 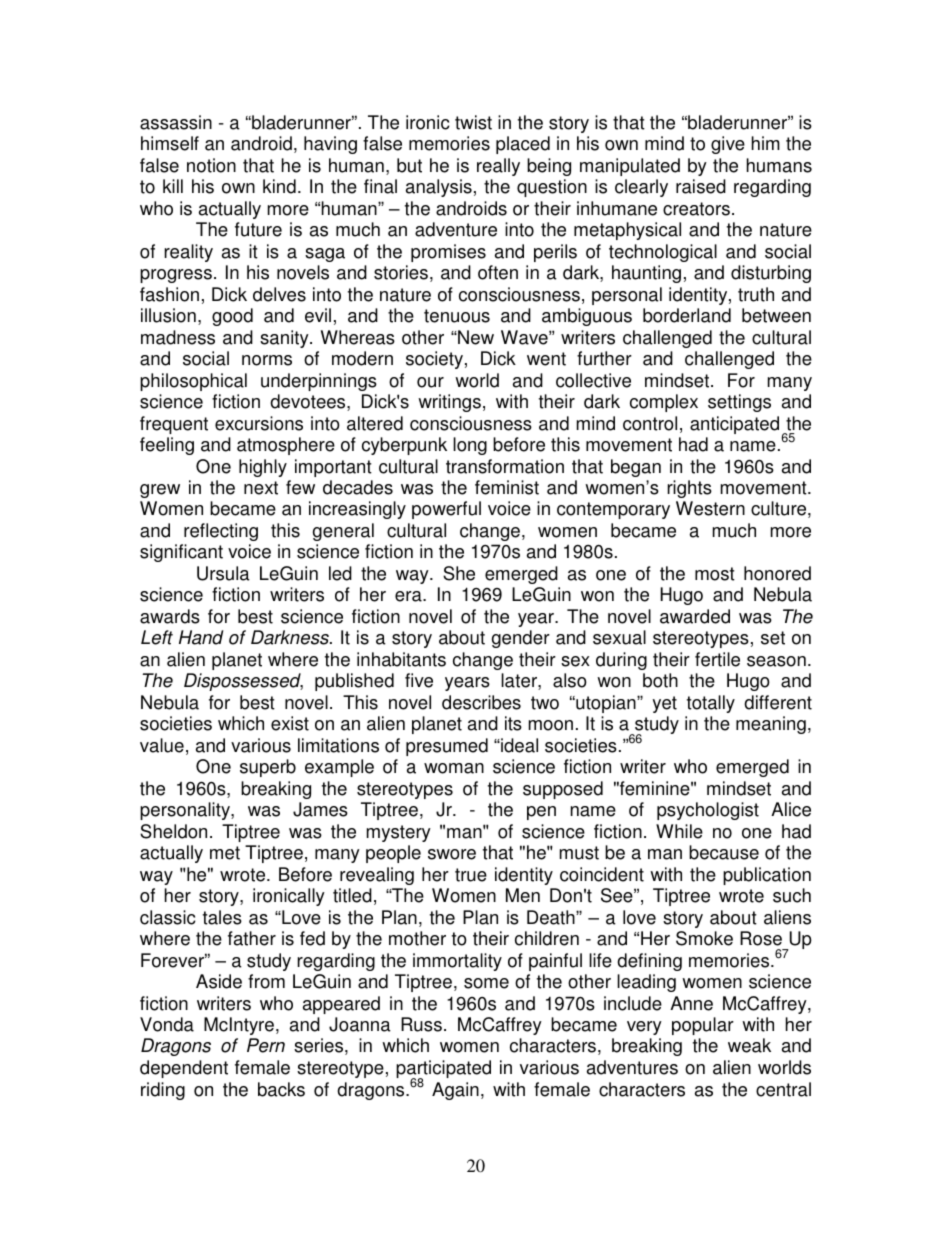 I want to click on participated, so click(x=443, y=1070).
